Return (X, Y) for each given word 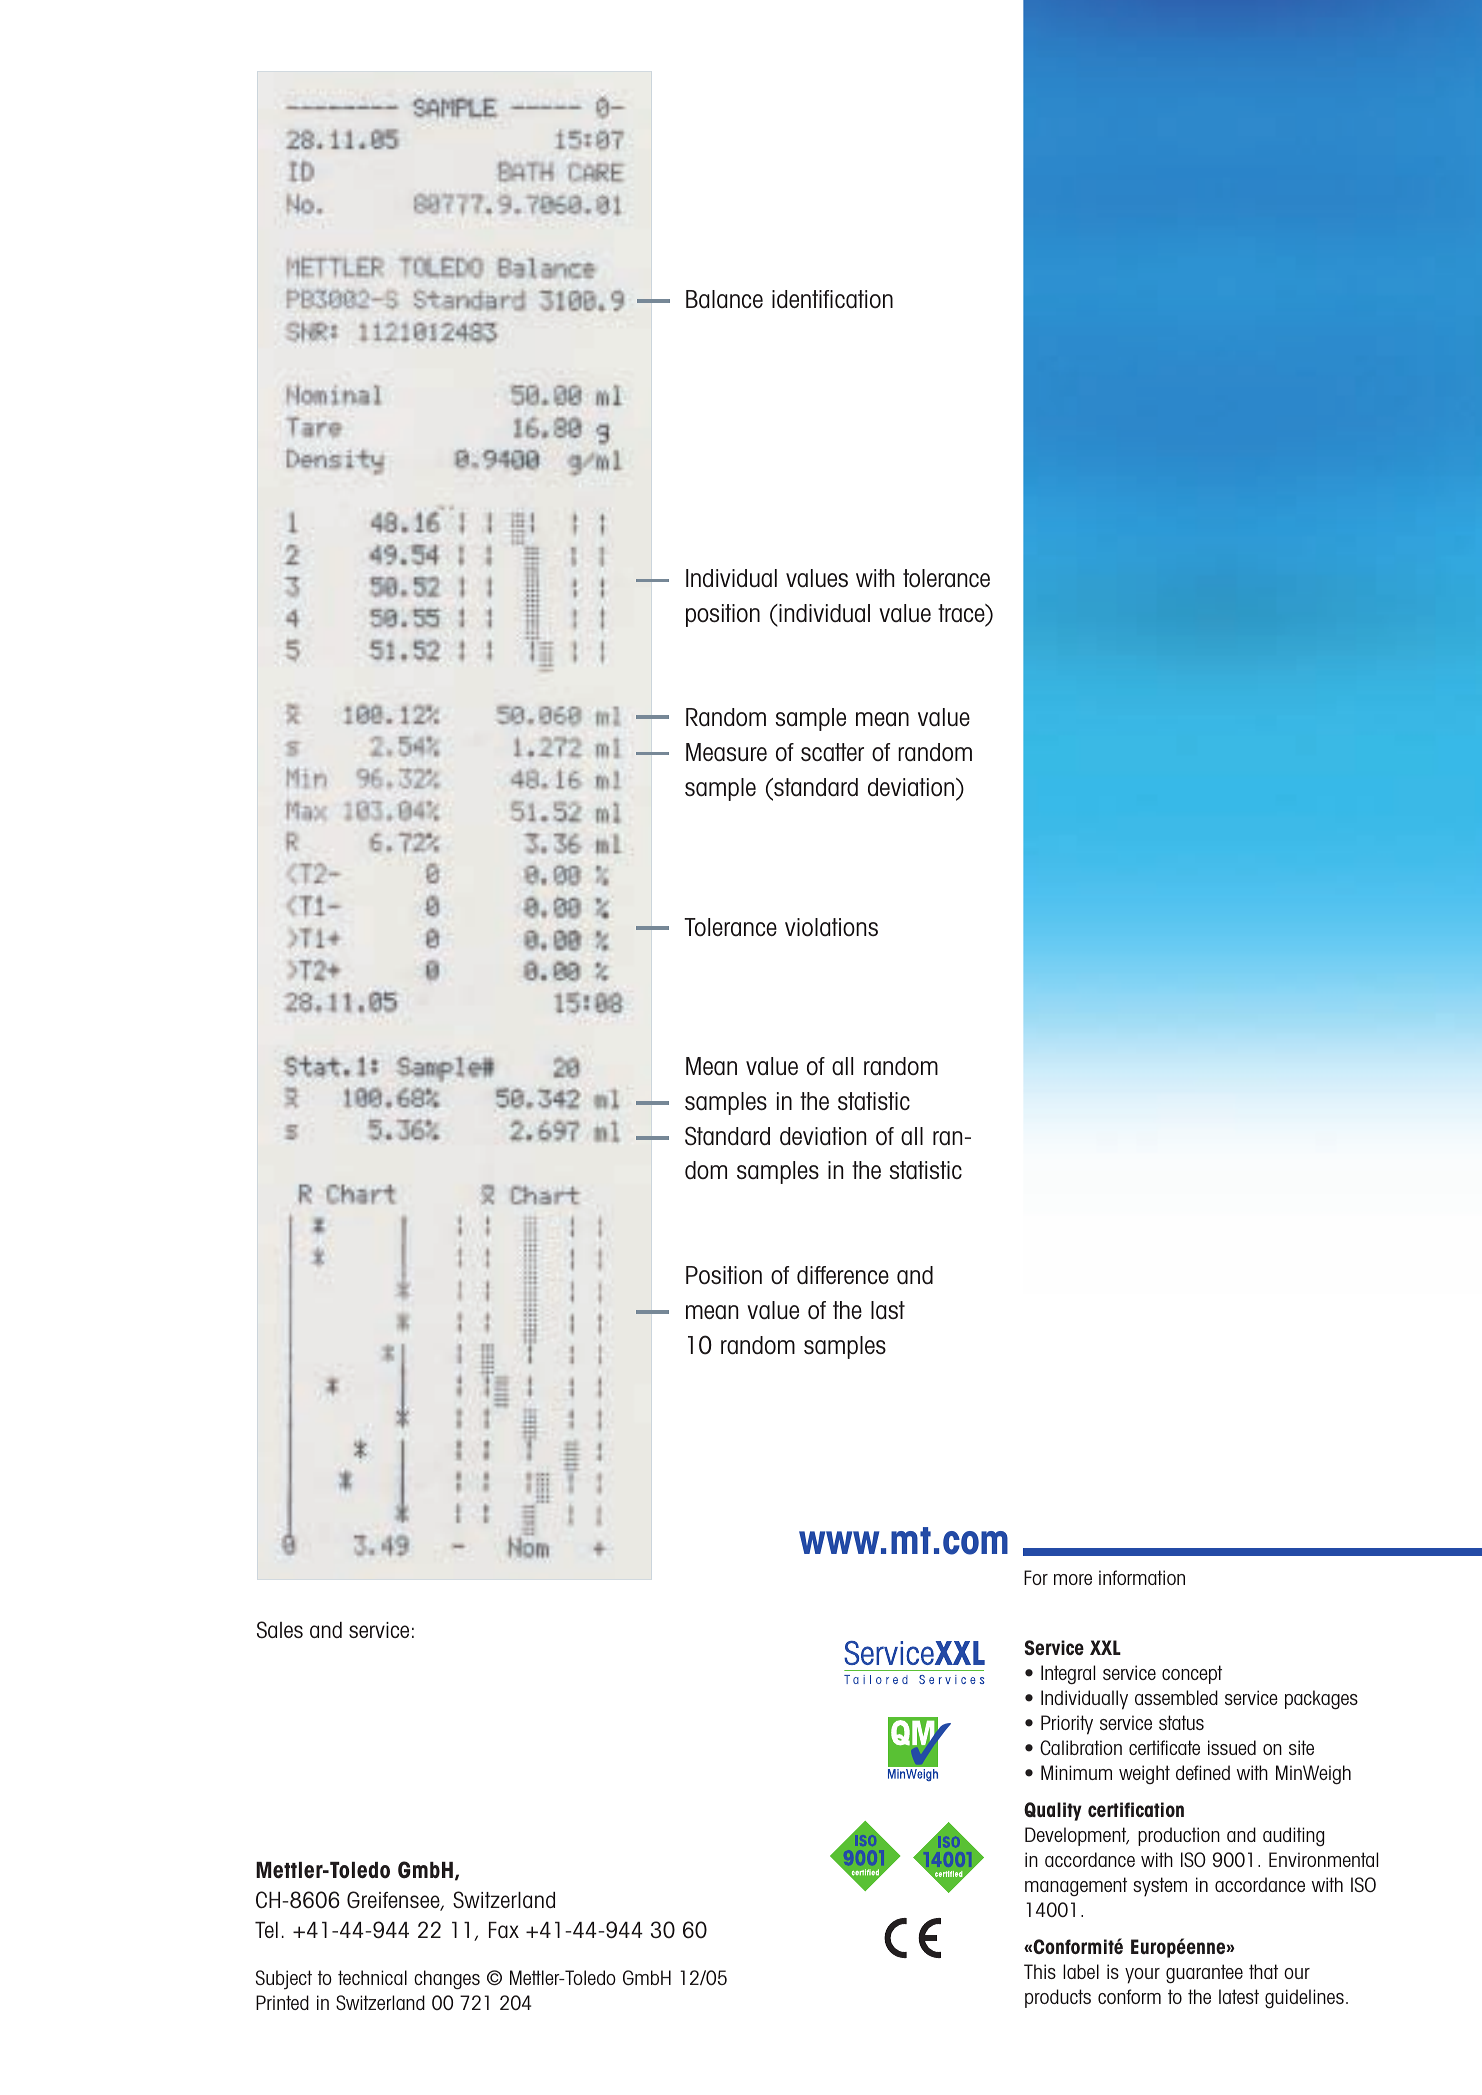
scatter (832, 752)
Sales (280, 1629)
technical (372, 1977)
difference (843, 1275)
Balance (724, 299)
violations (831, 927)
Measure (726, 752)
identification (832, 299)
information (1142, 1577)
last (888, 1310)
